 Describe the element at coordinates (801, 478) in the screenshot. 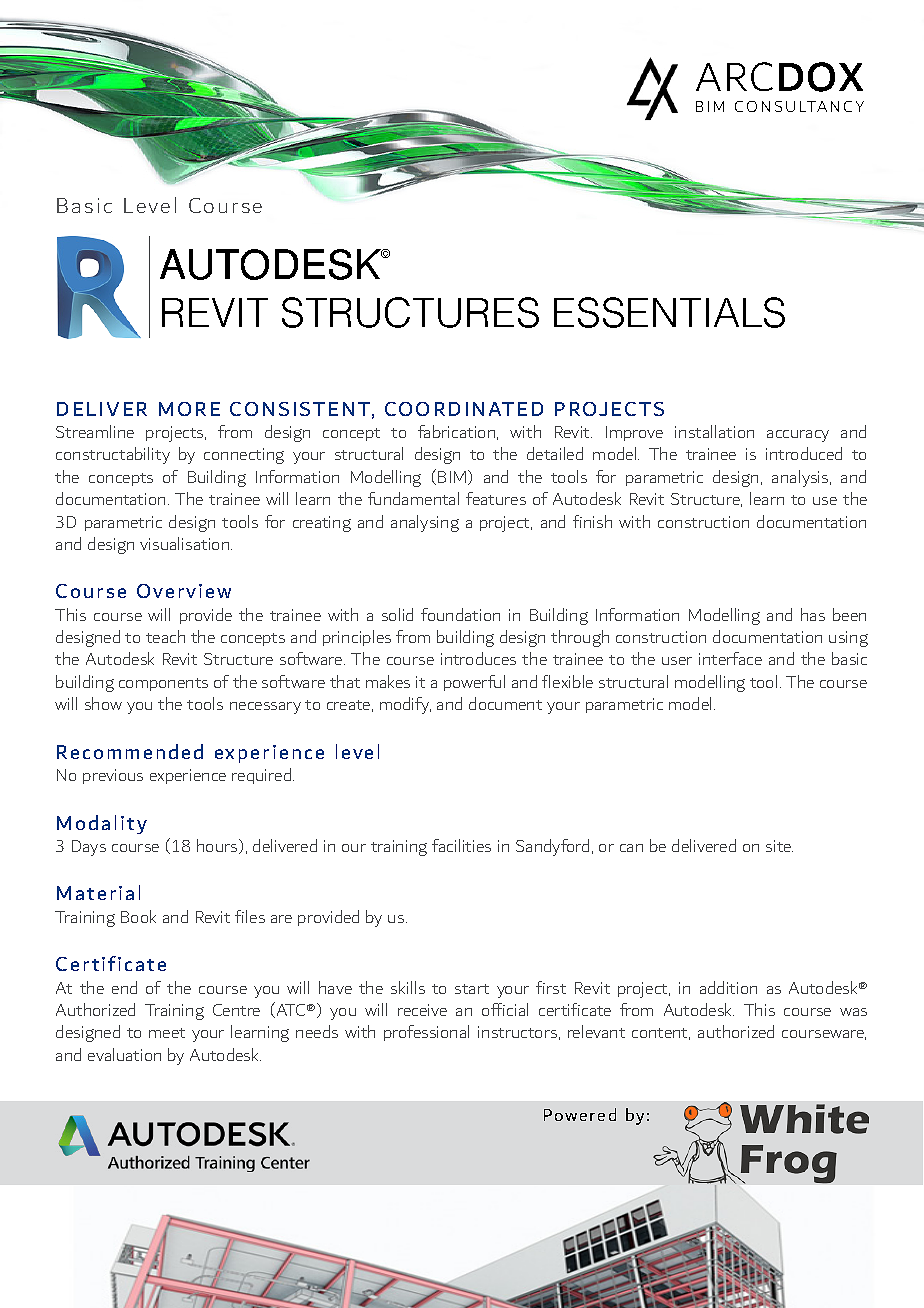

I see `analysis` at that location.
